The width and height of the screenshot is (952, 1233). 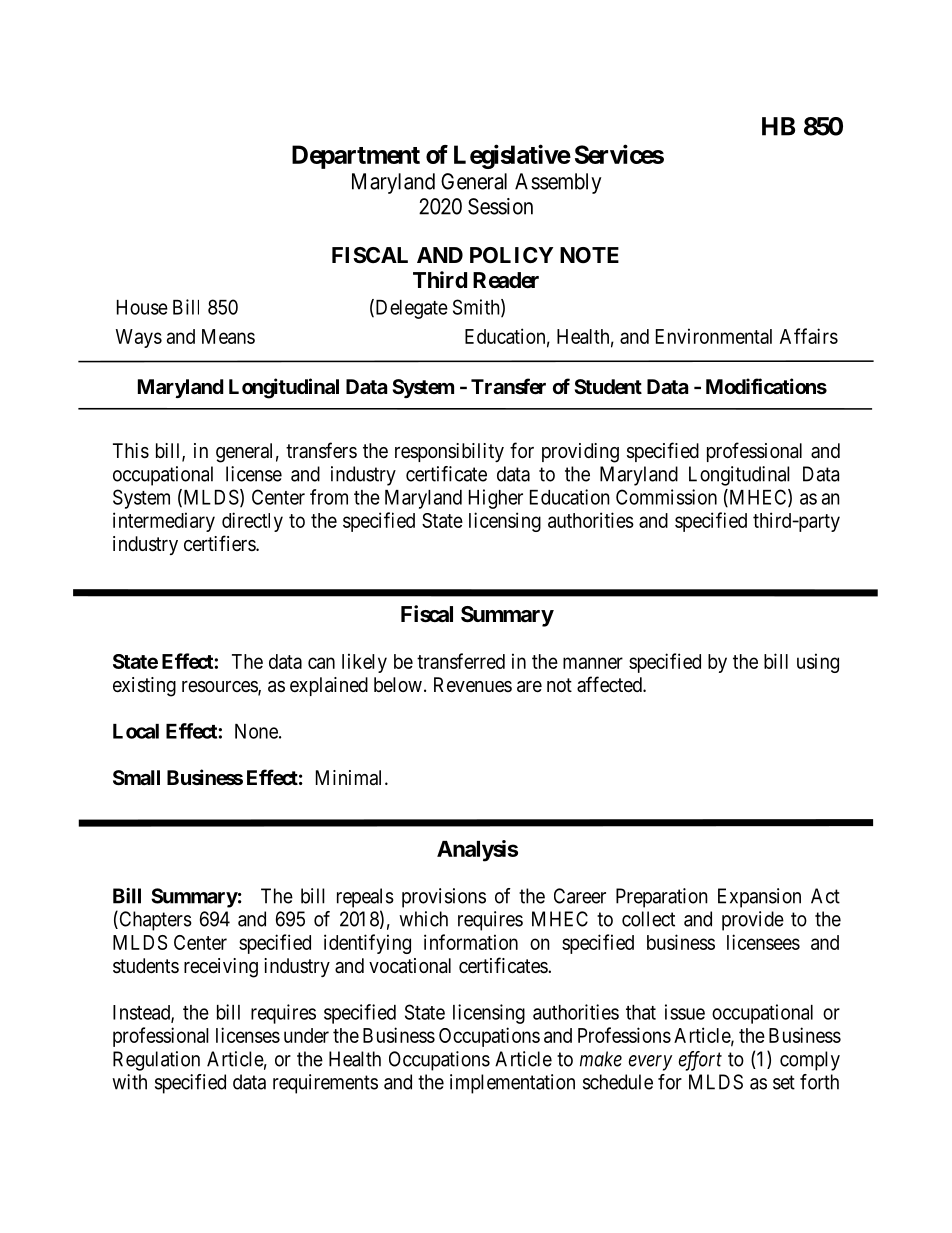 I want to click on Department, so click(x=356, y=157).
